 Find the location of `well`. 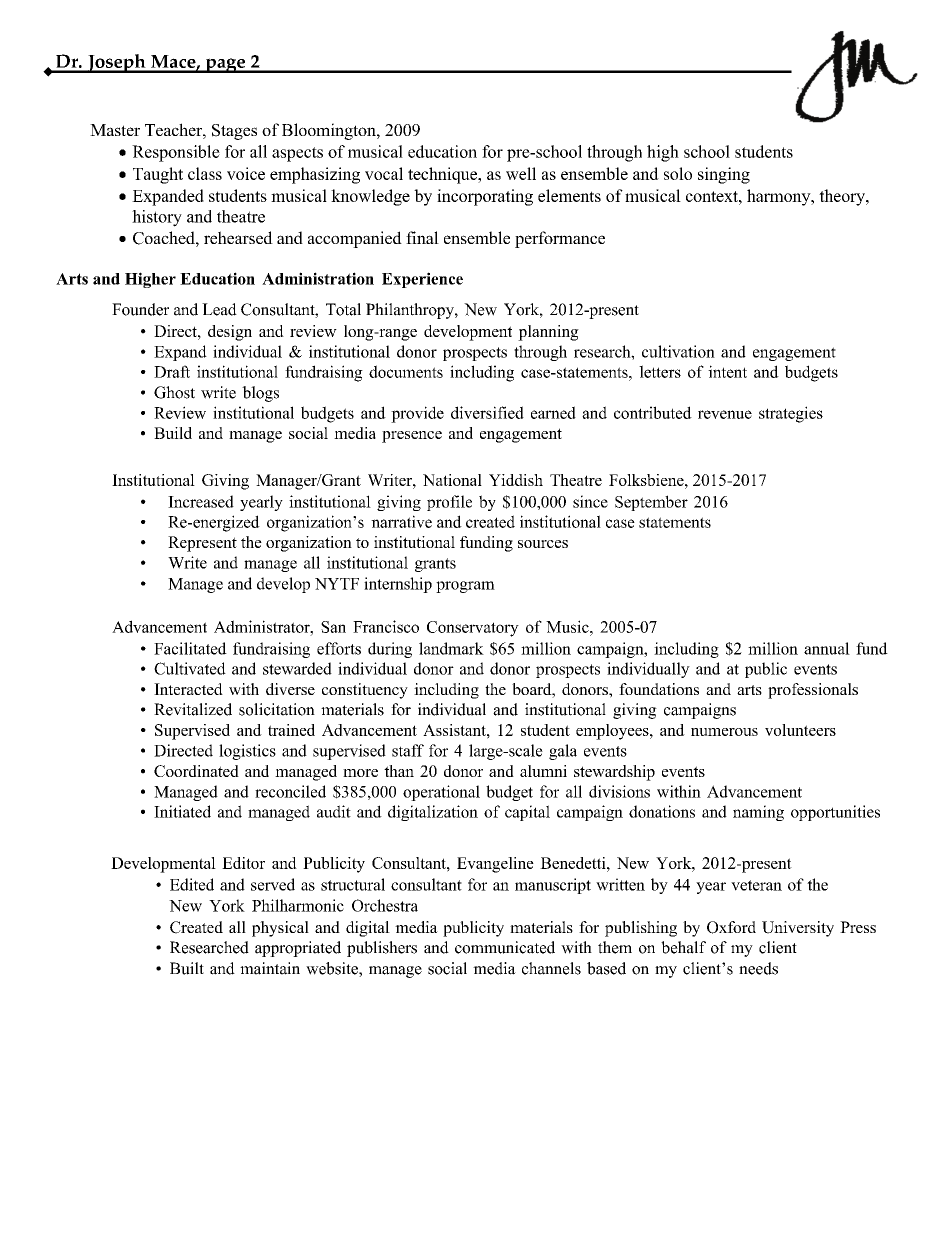

well is located at coordinates (521, 173).
